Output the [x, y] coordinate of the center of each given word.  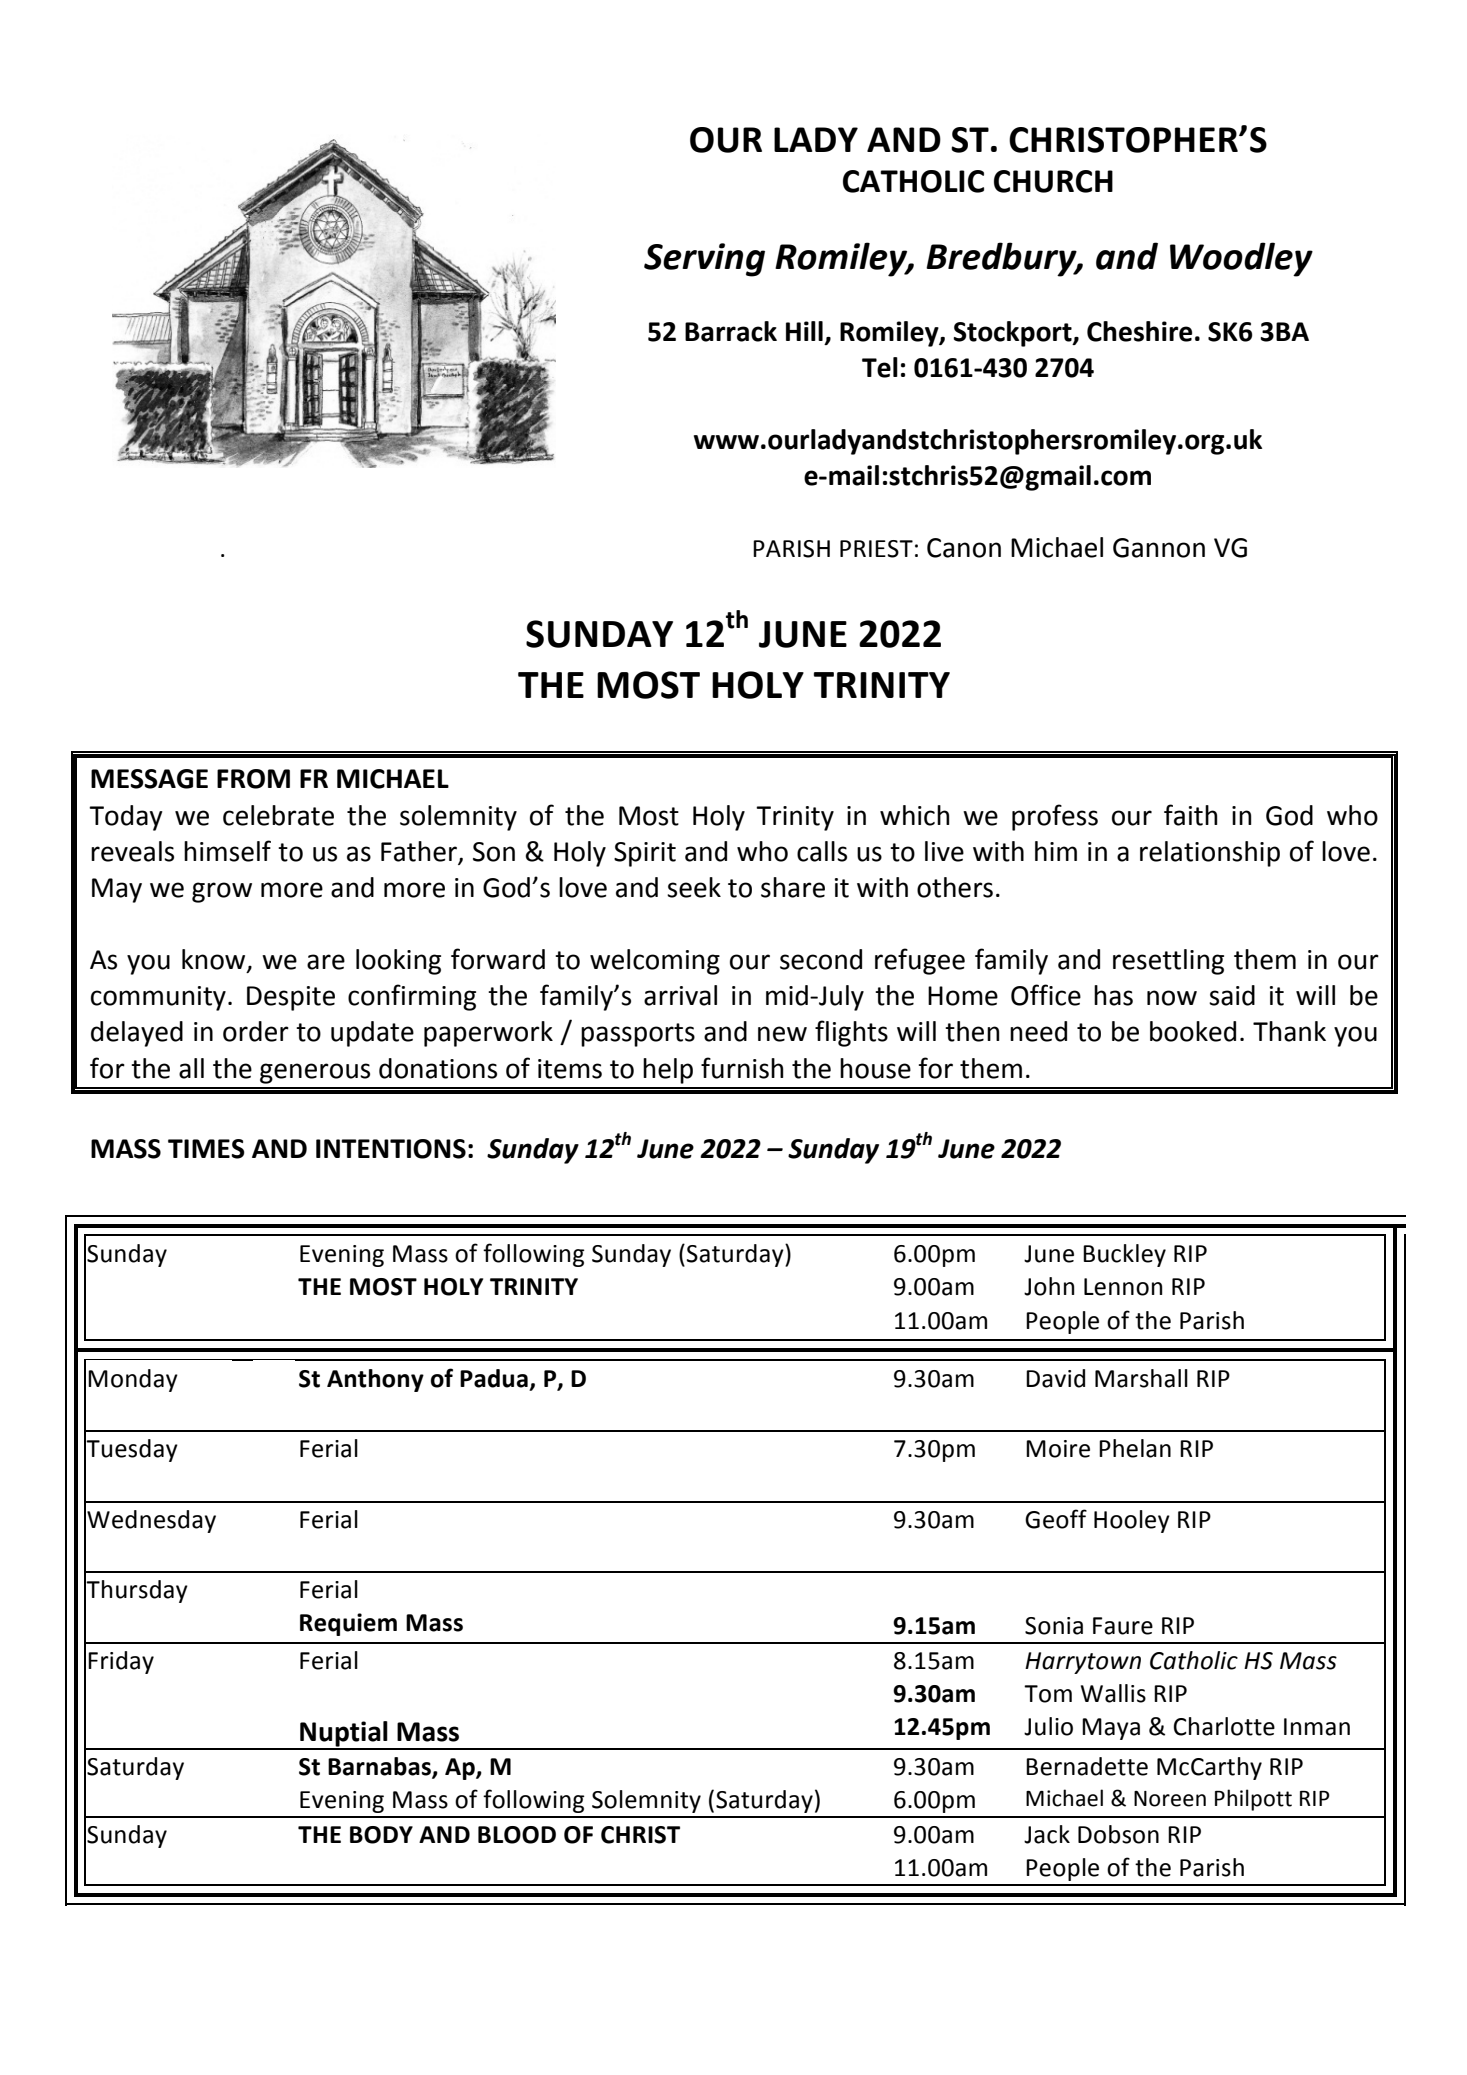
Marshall [1141, 1378]
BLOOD [517, 1835]
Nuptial [344, 1735]
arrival [680, 995]
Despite [291, 998]
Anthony [375, 1380]
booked [1193, 1031]
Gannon [1159, 548]
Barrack [731, 331]
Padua [494, 1378]
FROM [253, 779]
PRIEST [876, 549]
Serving [704, 260]
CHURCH [1053, 181]
